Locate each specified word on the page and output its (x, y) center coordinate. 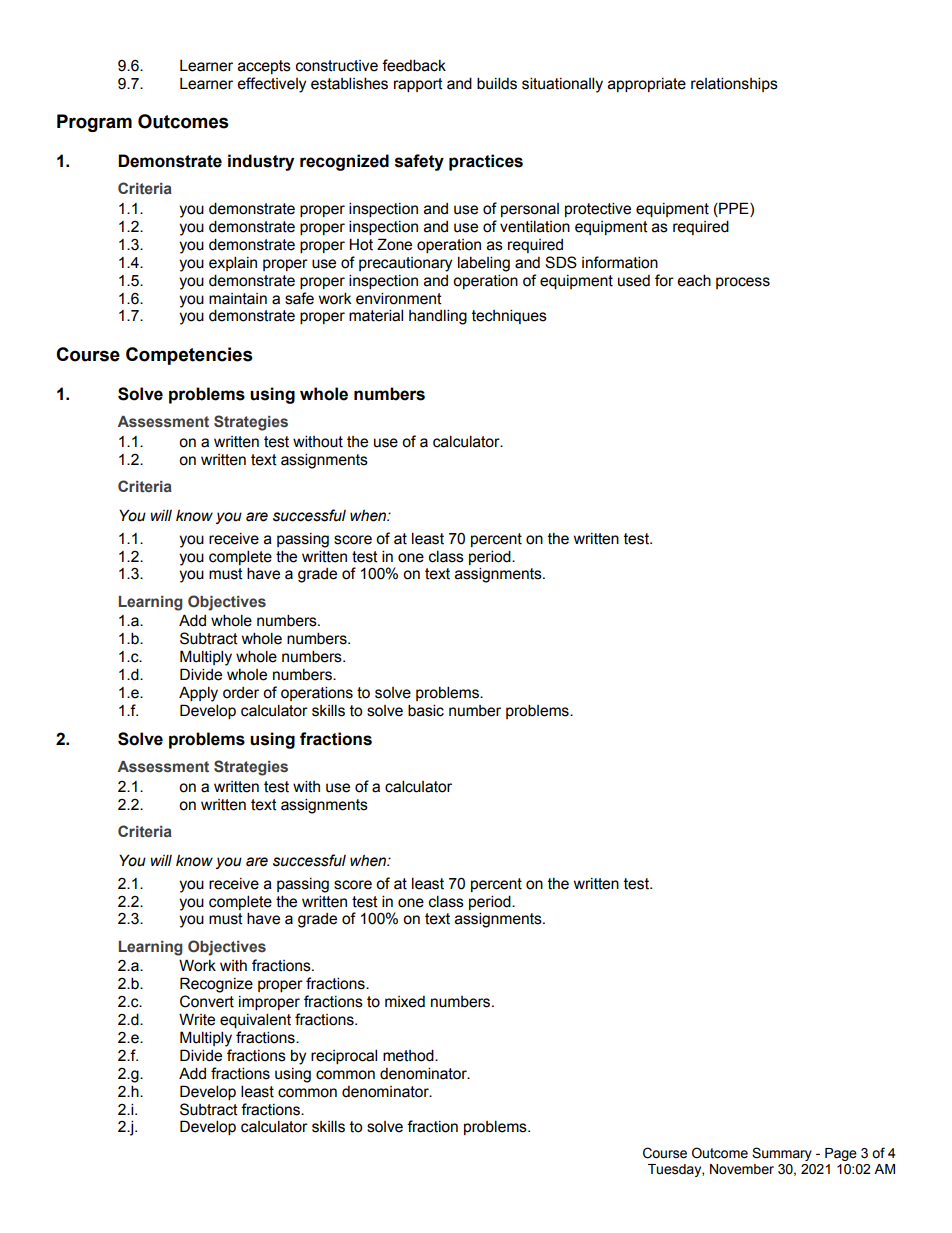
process (743, 283)
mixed (405, 1002)
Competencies (189, 356)
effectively (271, 85)
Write (197, 1019)
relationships (734, 84)
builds (497, 83)
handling (438, 317)
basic (426, 710)
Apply (198, 694)
